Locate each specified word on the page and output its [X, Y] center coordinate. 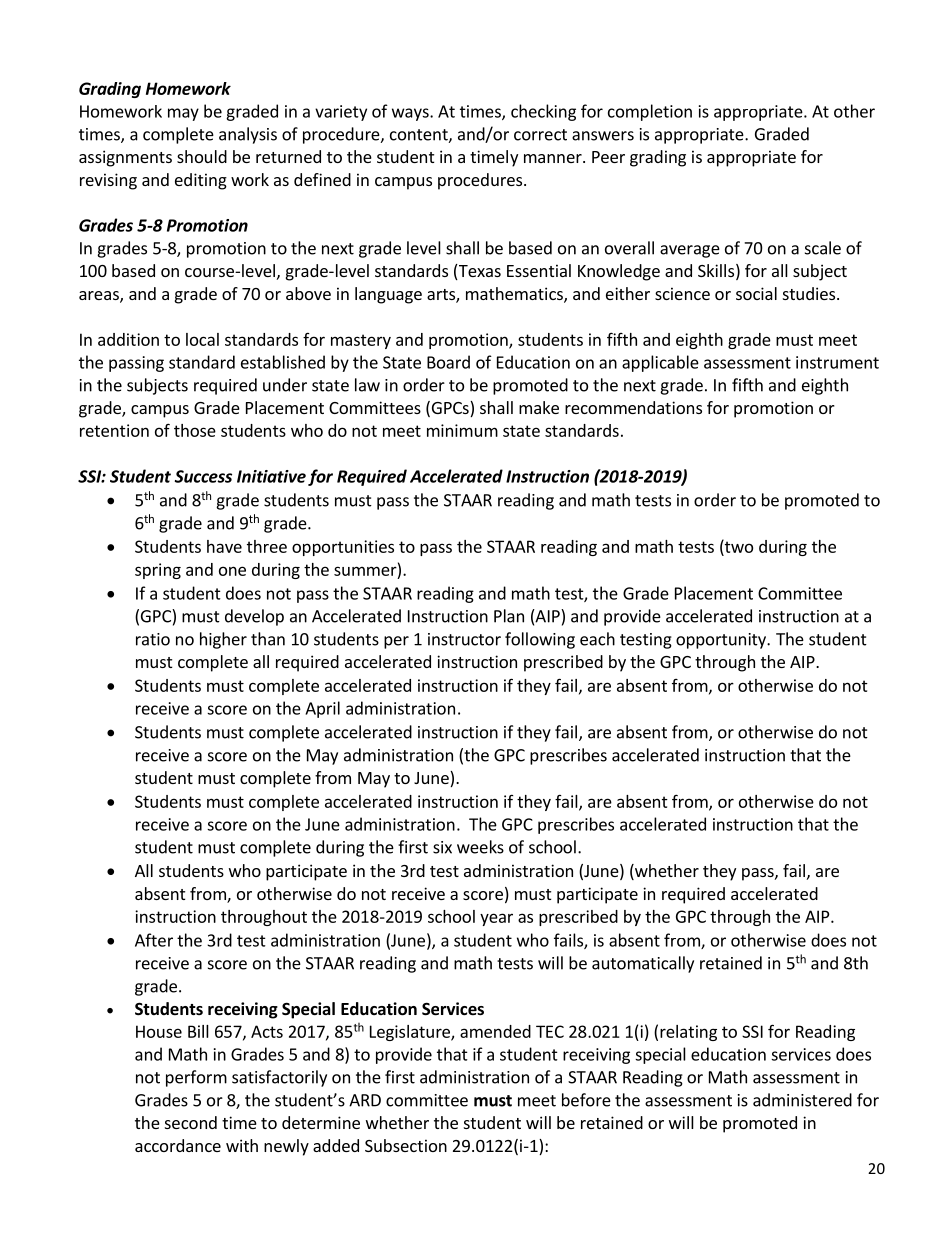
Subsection [406, 1145]
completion [650, 112]
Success [203, 476]
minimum [462, 430]
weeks [480, 847]
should [202, 156]
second [191, 1122]
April [322, 709]
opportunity [722, 641]
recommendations [633, 407]
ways [411, 114]
